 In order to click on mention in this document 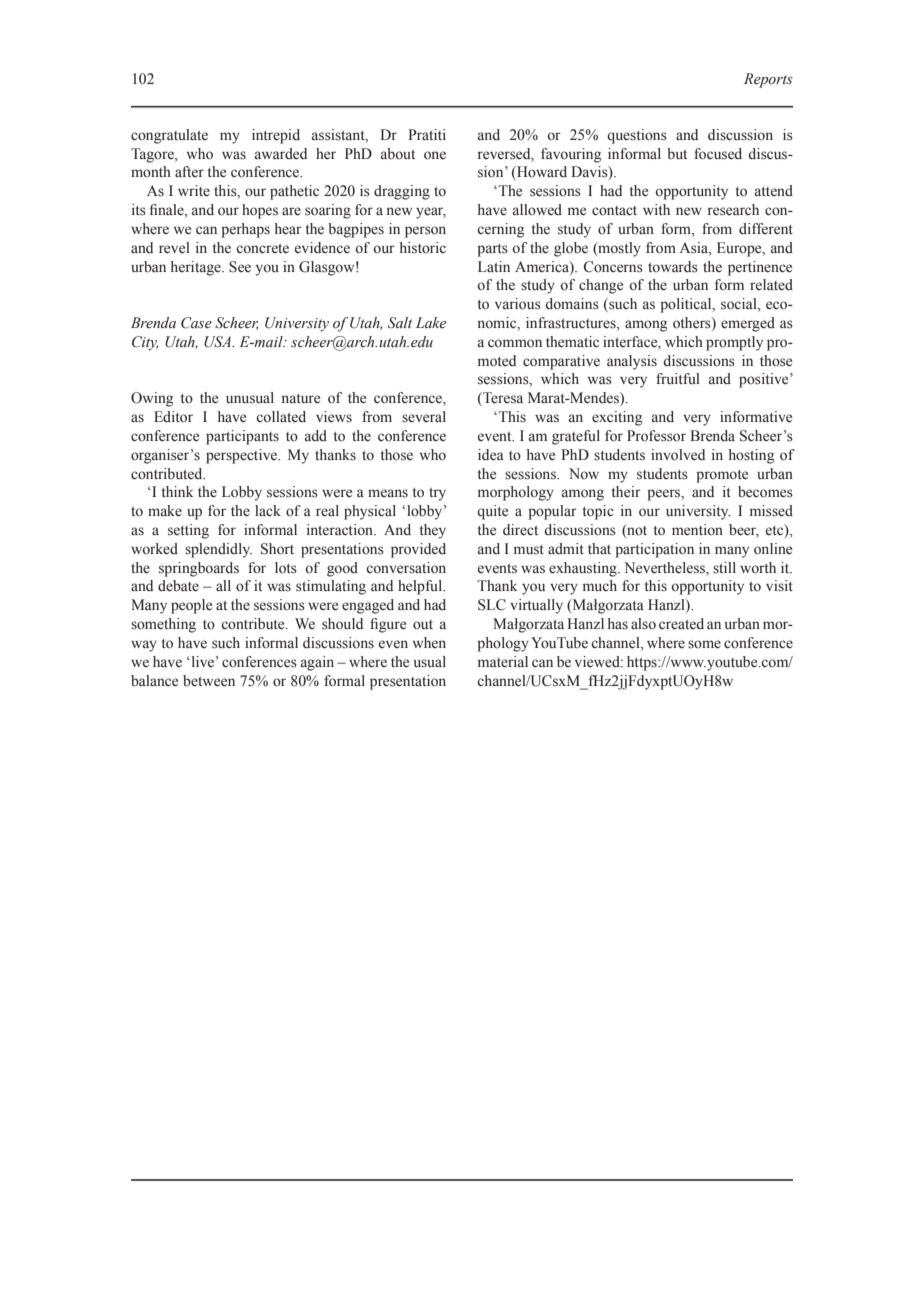, I will do `click(697, 530)`.
